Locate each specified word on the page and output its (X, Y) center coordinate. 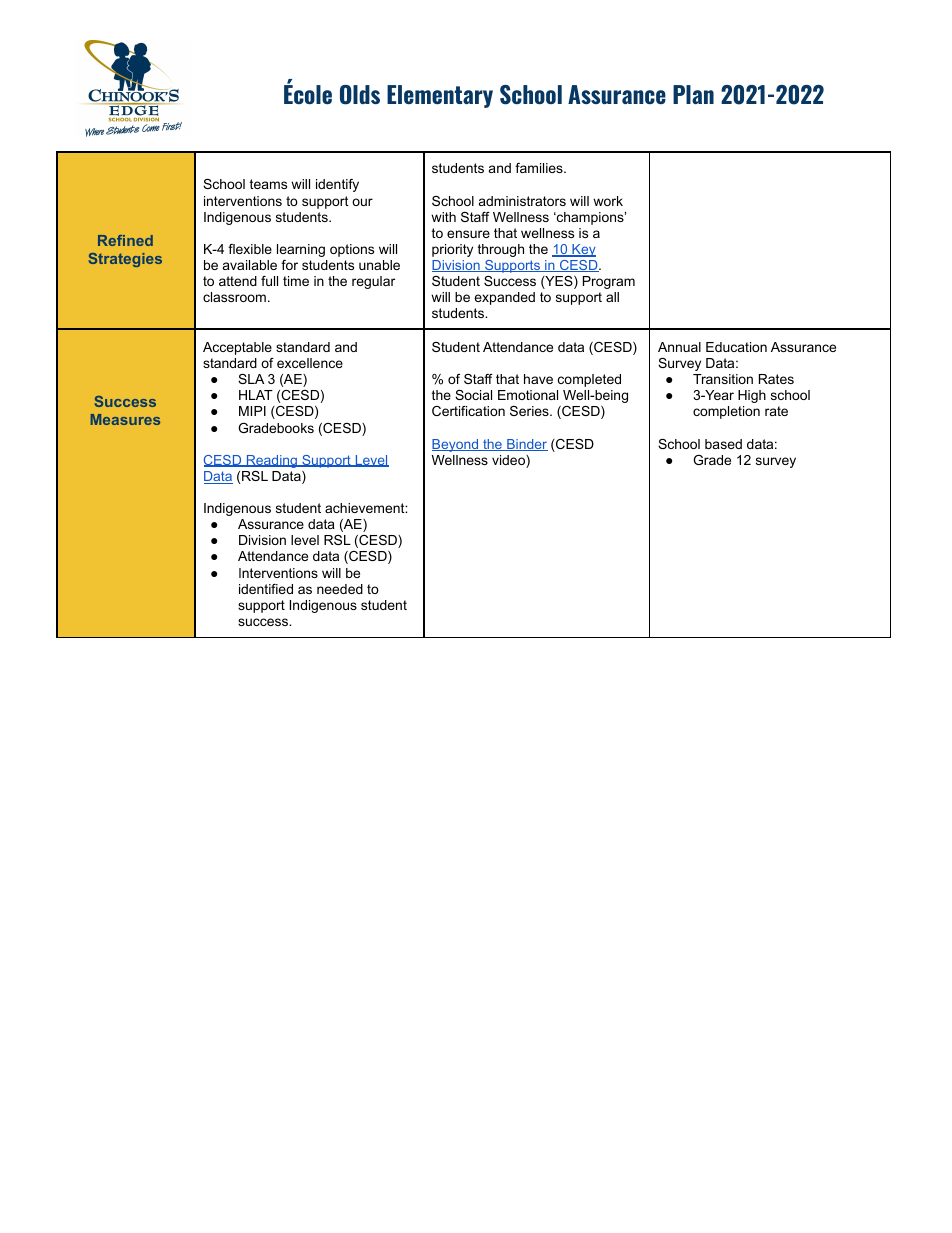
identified (266, 589)
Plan (693, 94)
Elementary (440, 96)
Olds (360, 95)
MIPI (252, 411)
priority (452, 250)
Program (609, 282)
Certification (468, 411)
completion (726, 412)
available (250, 265)
